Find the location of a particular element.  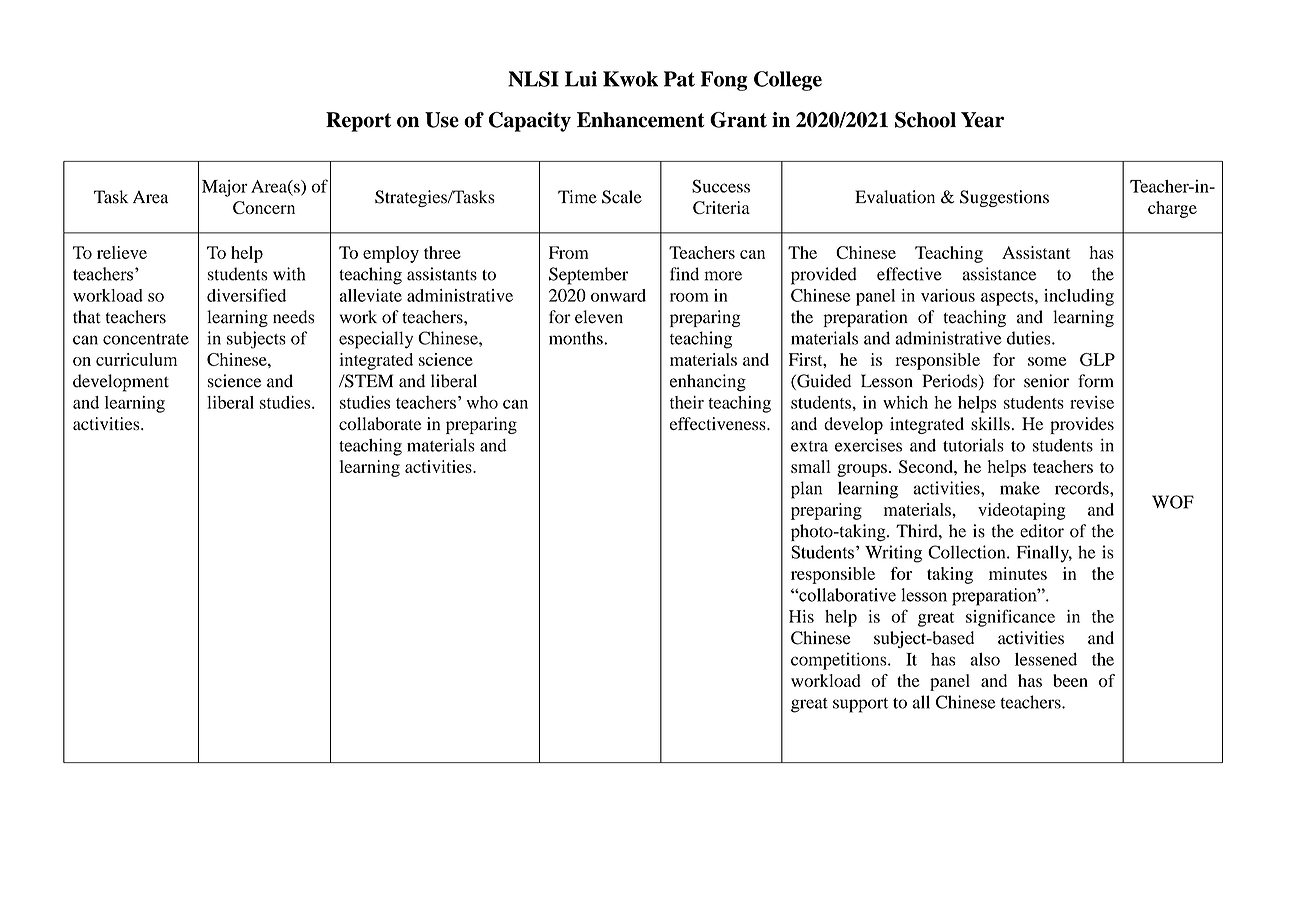

editor is located at coordinates (1042, 531).
